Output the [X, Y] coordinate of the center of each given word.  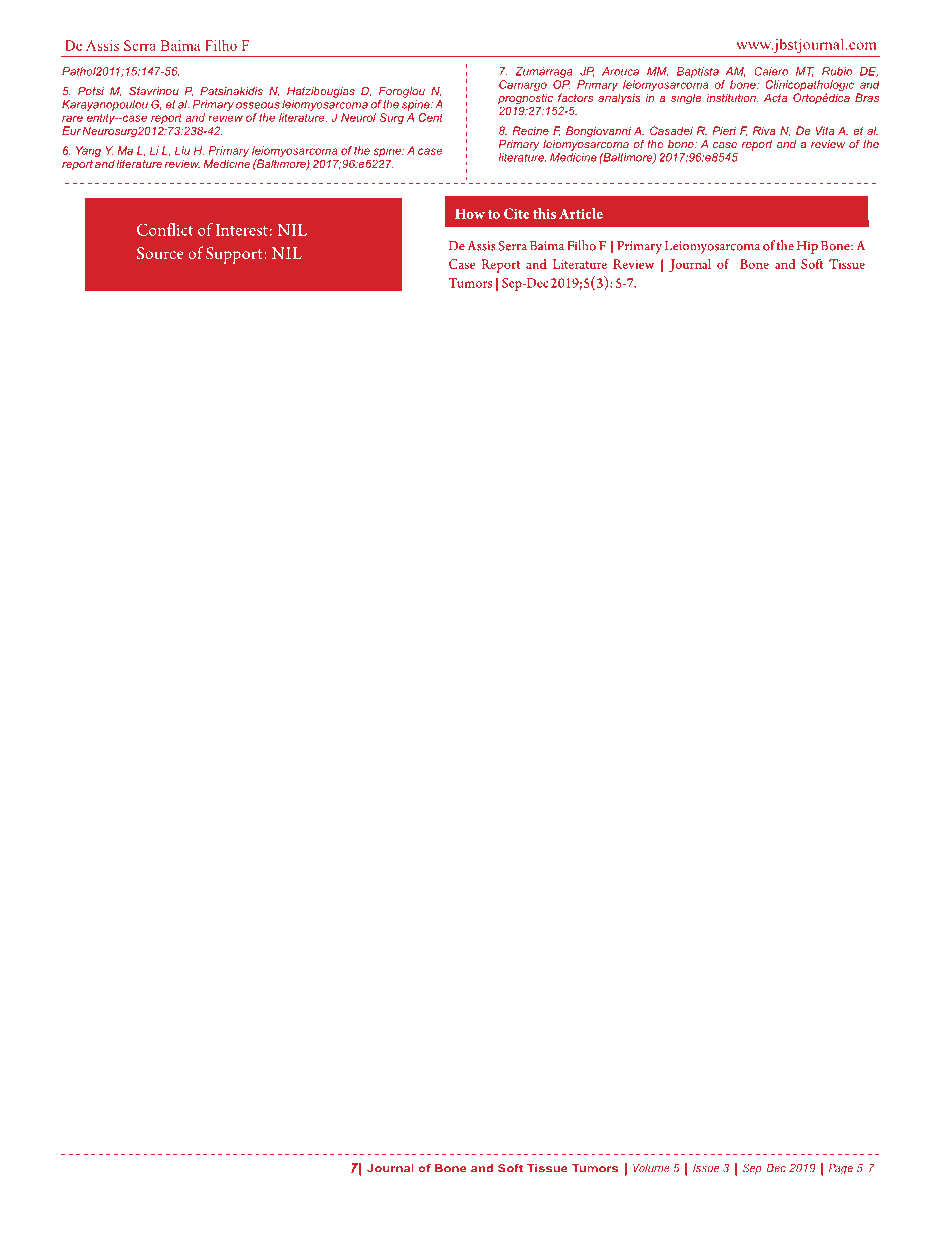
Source [160, 253]
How [470, 214]
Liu [182, 150]
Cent [431, 117]
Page [841, 1169]
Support [235, 255]
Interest [241, 230]
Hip [807, 247]
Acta [775, 97]
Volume [651, 1168]
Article [581, 213]
